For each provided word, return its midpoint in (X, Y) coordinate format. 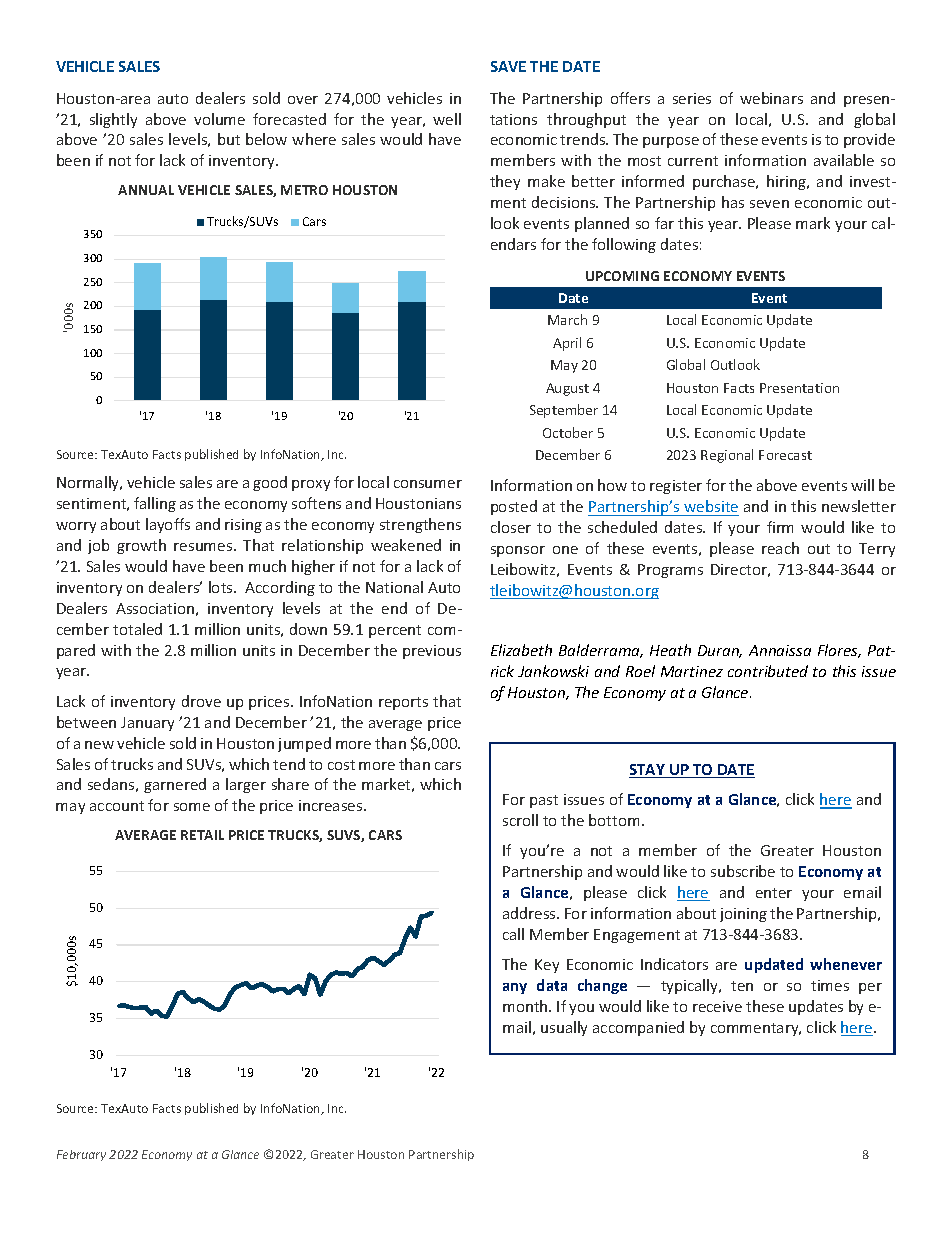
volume (219, 119)
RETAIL (202, 835)
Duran (720, 651)
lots (222, 587)
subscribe (743, 871)
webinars (771, 98)
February (81, 1155)
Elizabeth (521, 650)
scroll (520, 820)
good (270, 483)
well (447, 119)
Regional (727, 456)
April (567, 344)
